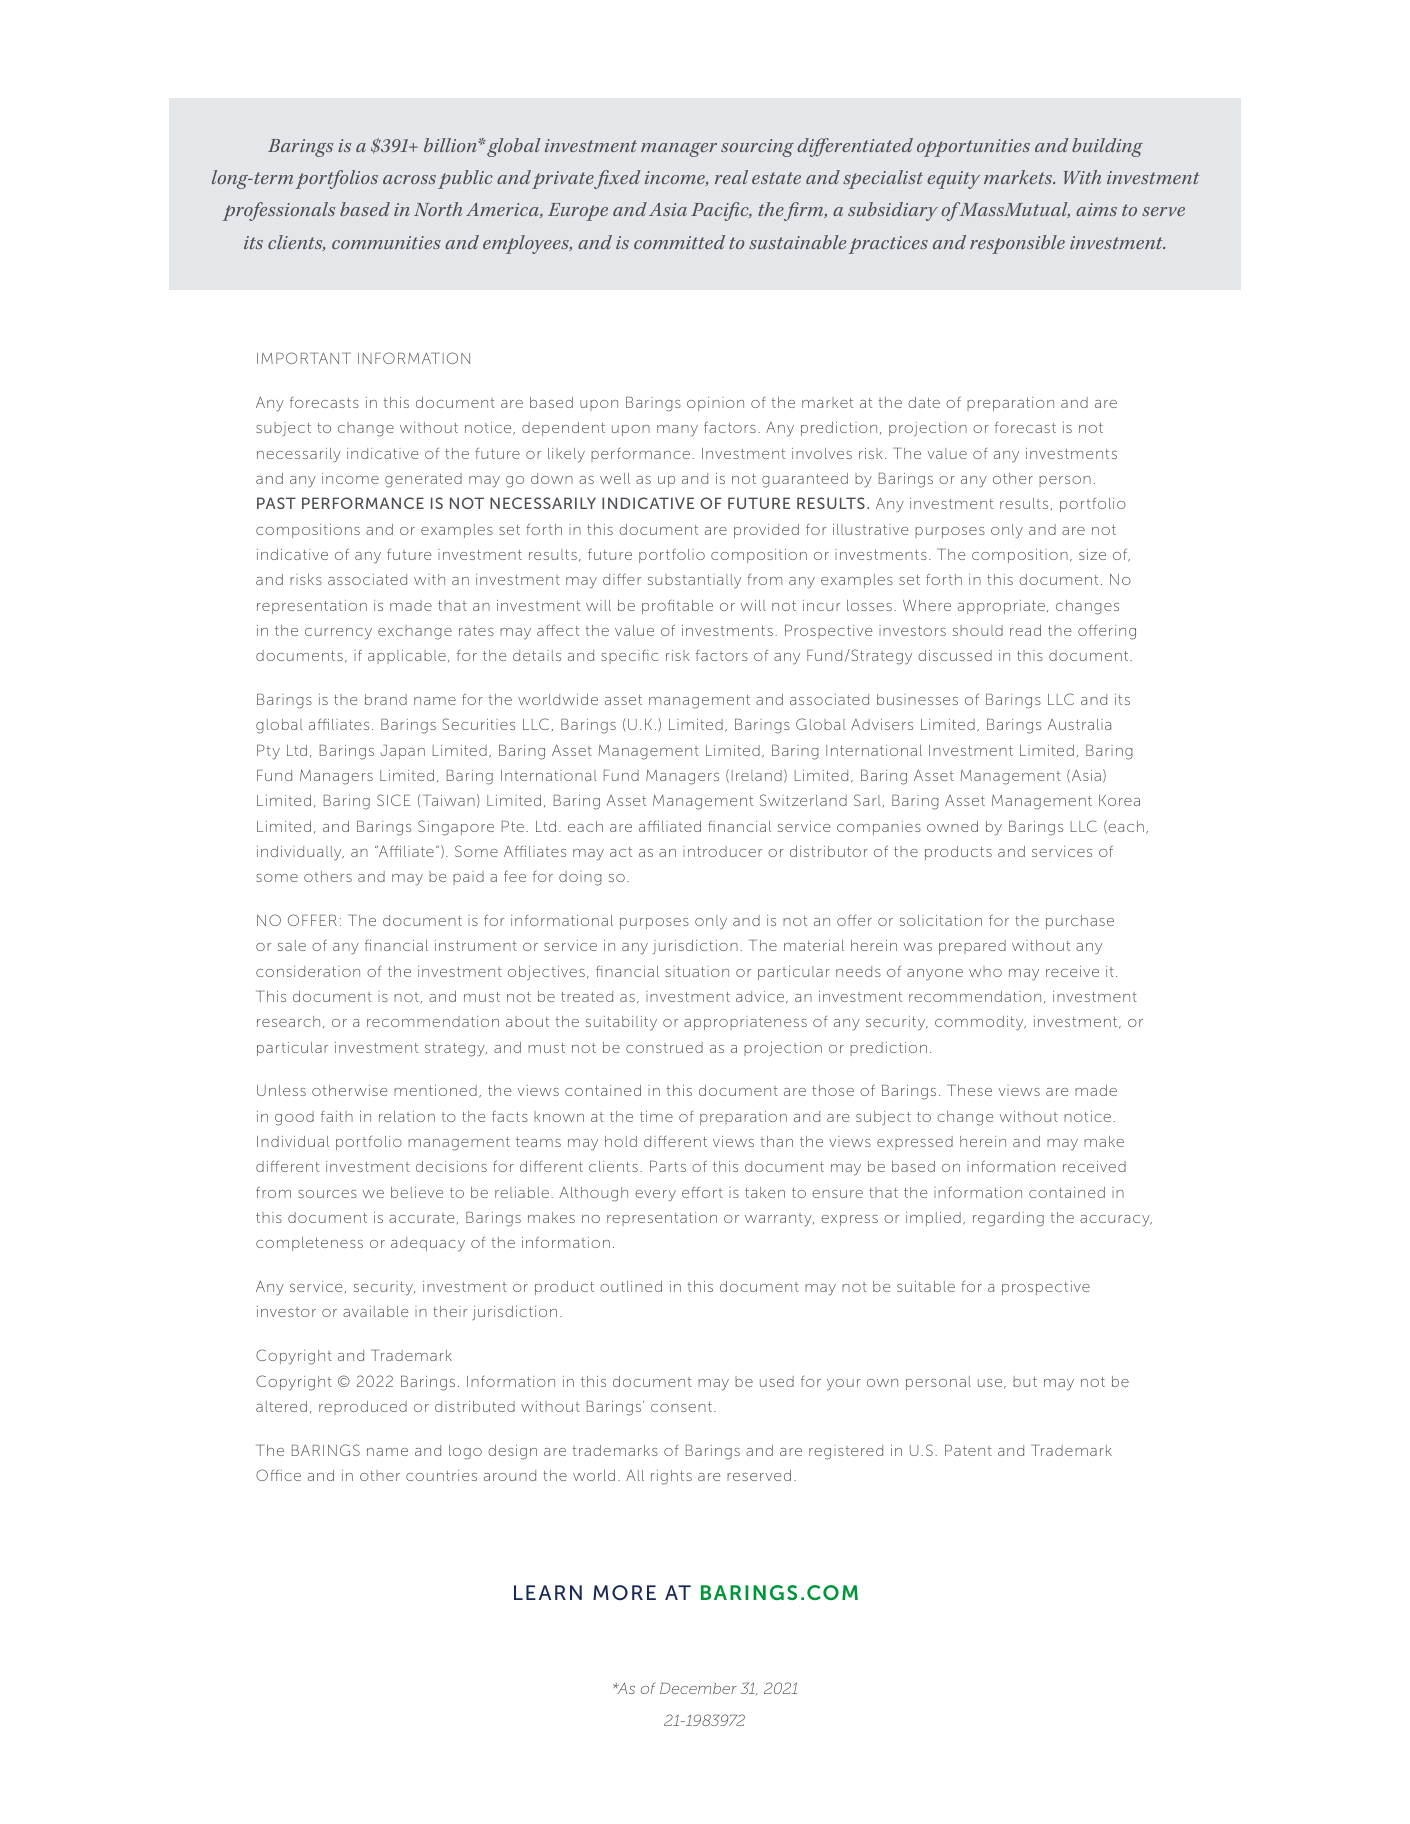  Describe the element at coordinates (721, 211) in the image. I see `Pacific` at that location.
